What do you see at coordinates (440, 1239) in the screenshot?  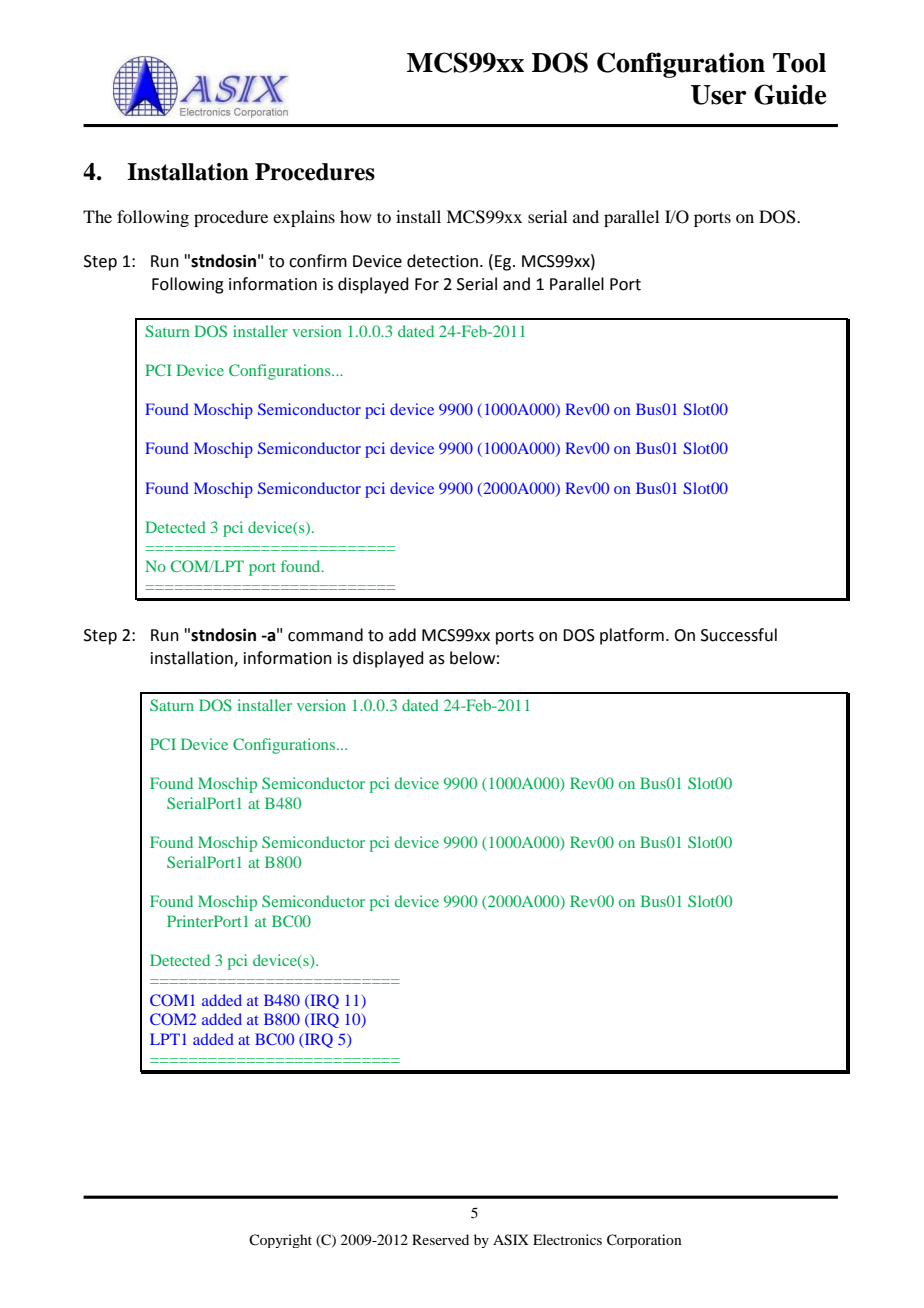 I see `Reserved` at bounding box center [440, 1239].
